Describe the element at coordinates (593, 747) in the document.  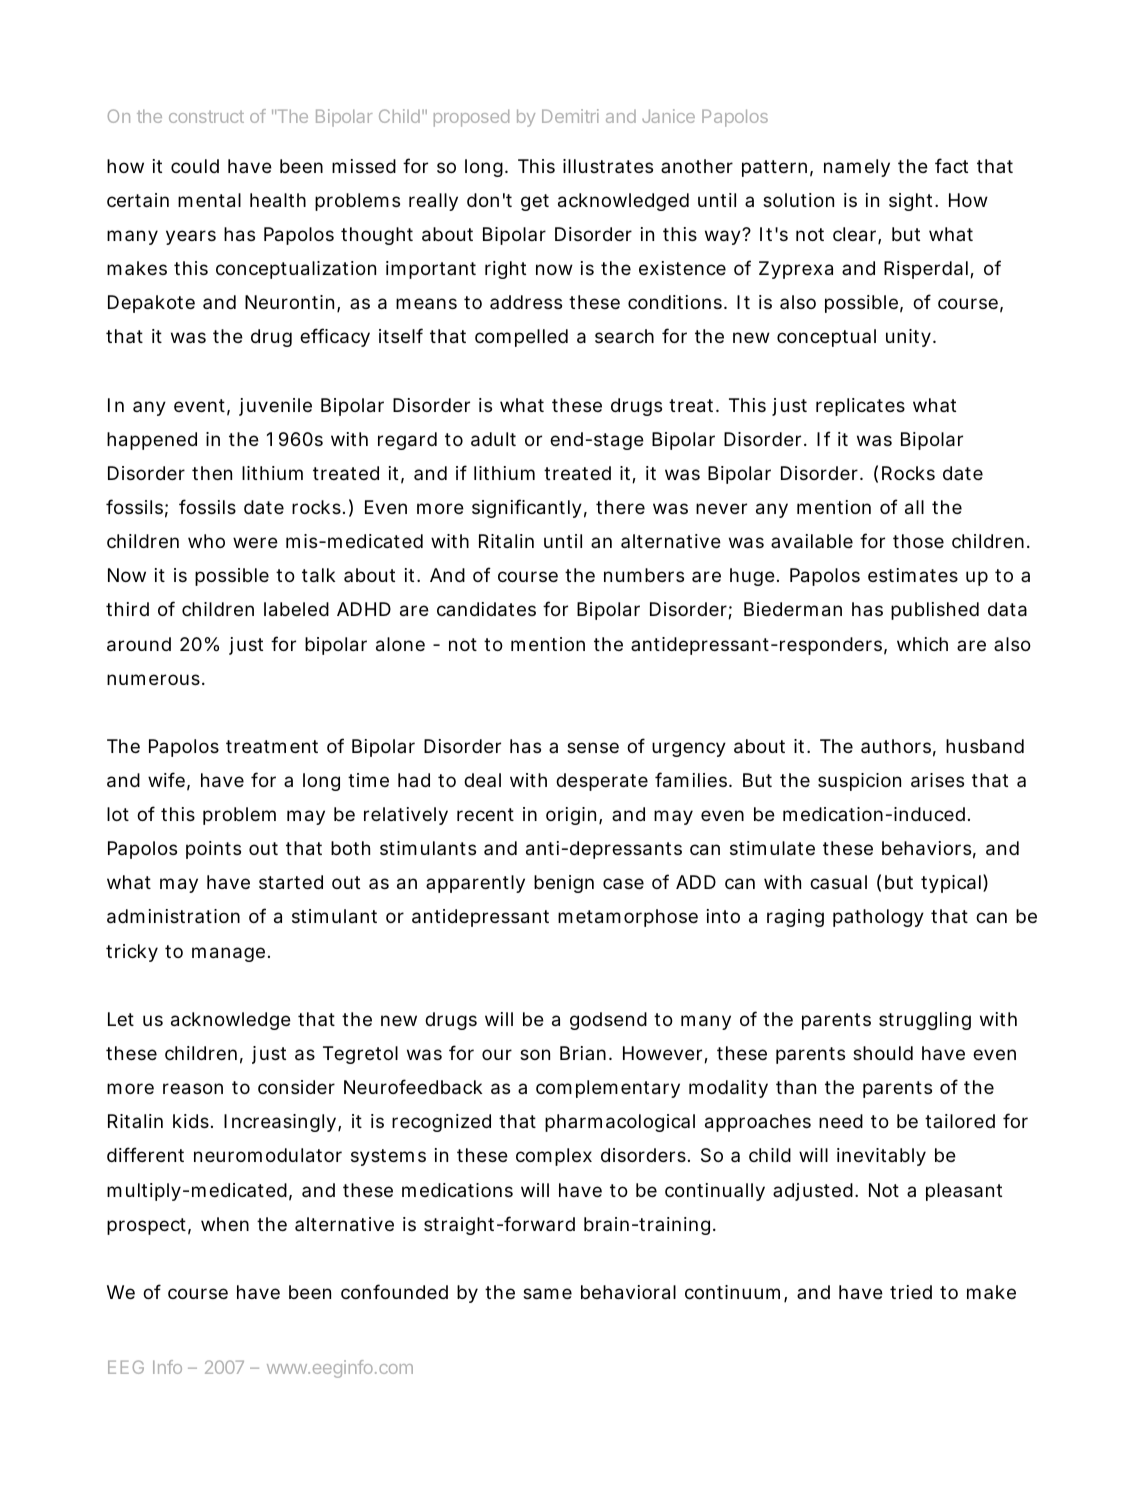
I see `sense` at that location.
